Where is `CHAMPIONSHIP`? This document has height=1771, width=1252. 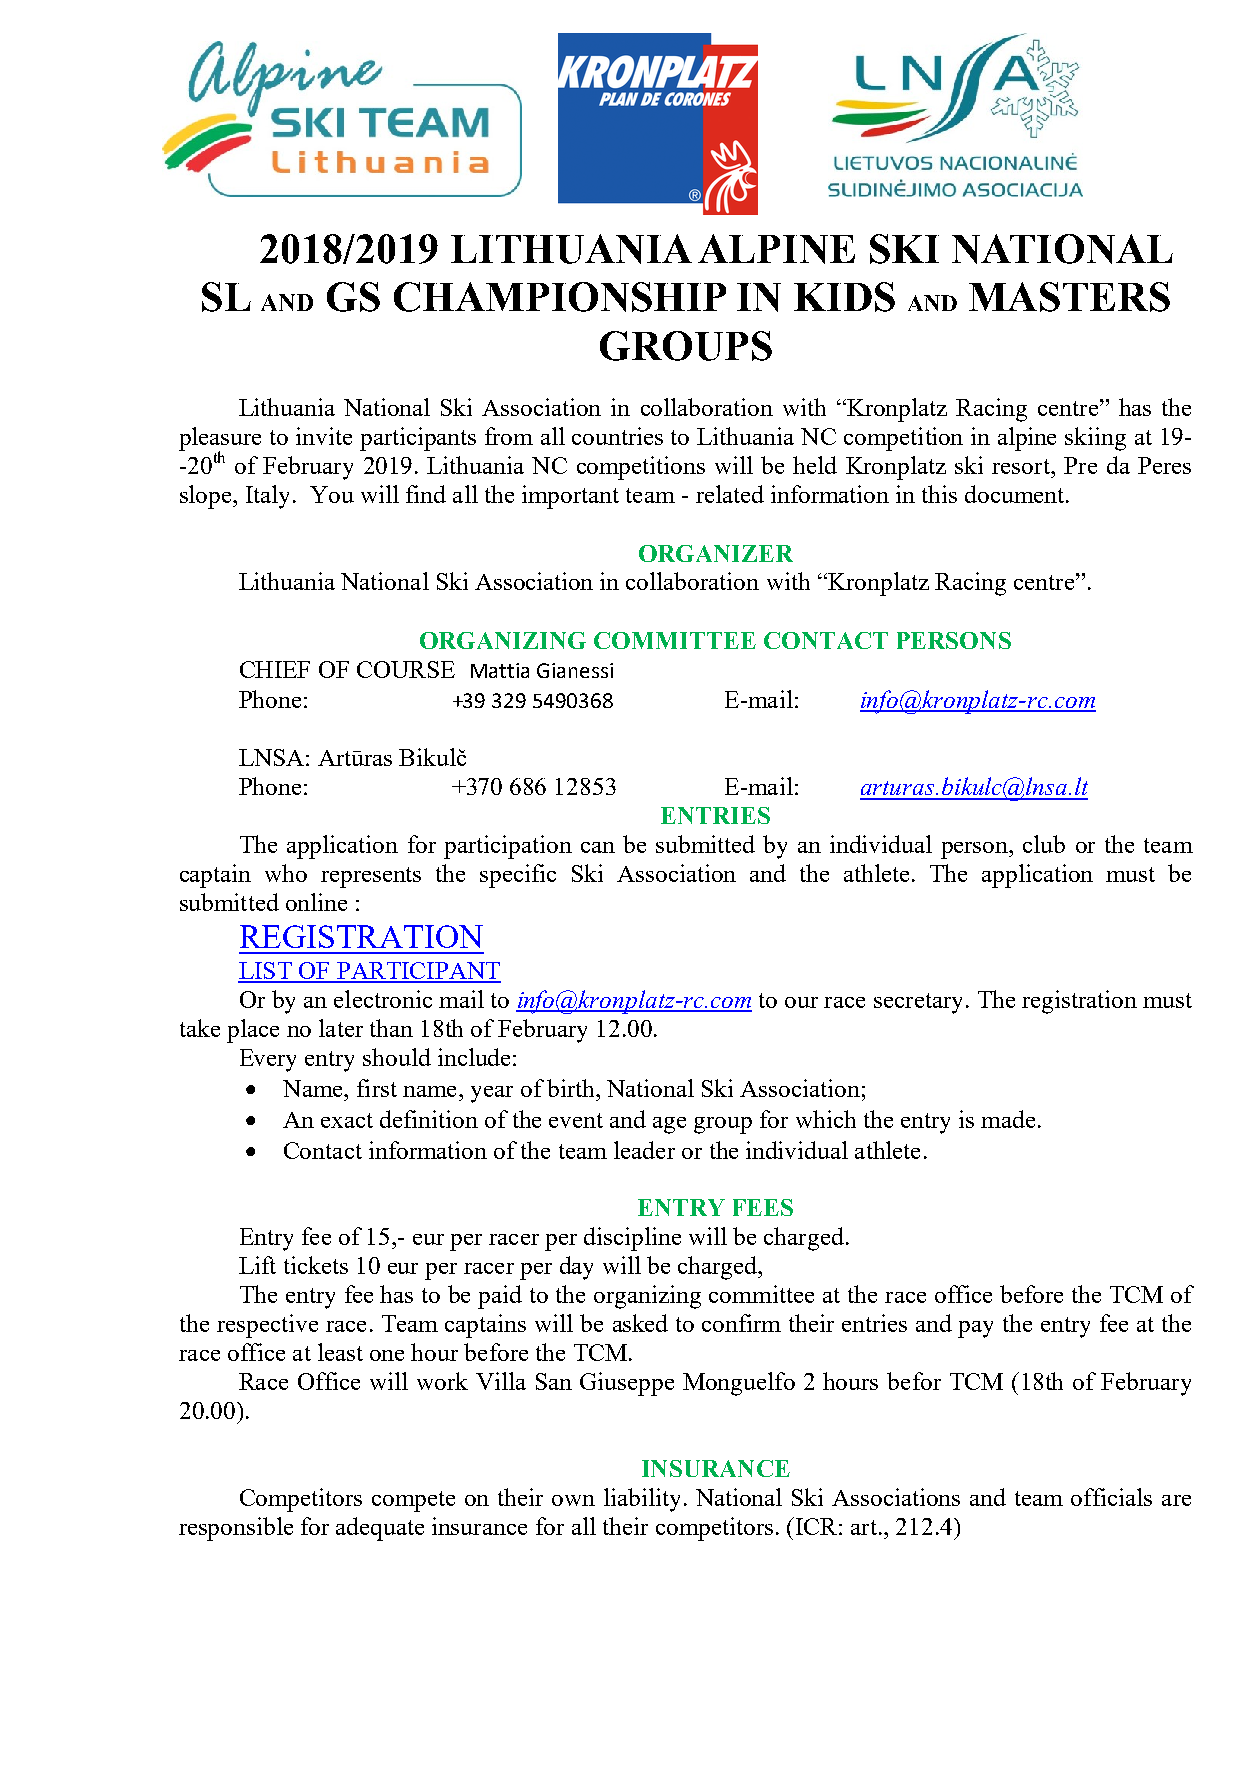
CHAMPIONSHIP is located at coordinates (560, 297).
